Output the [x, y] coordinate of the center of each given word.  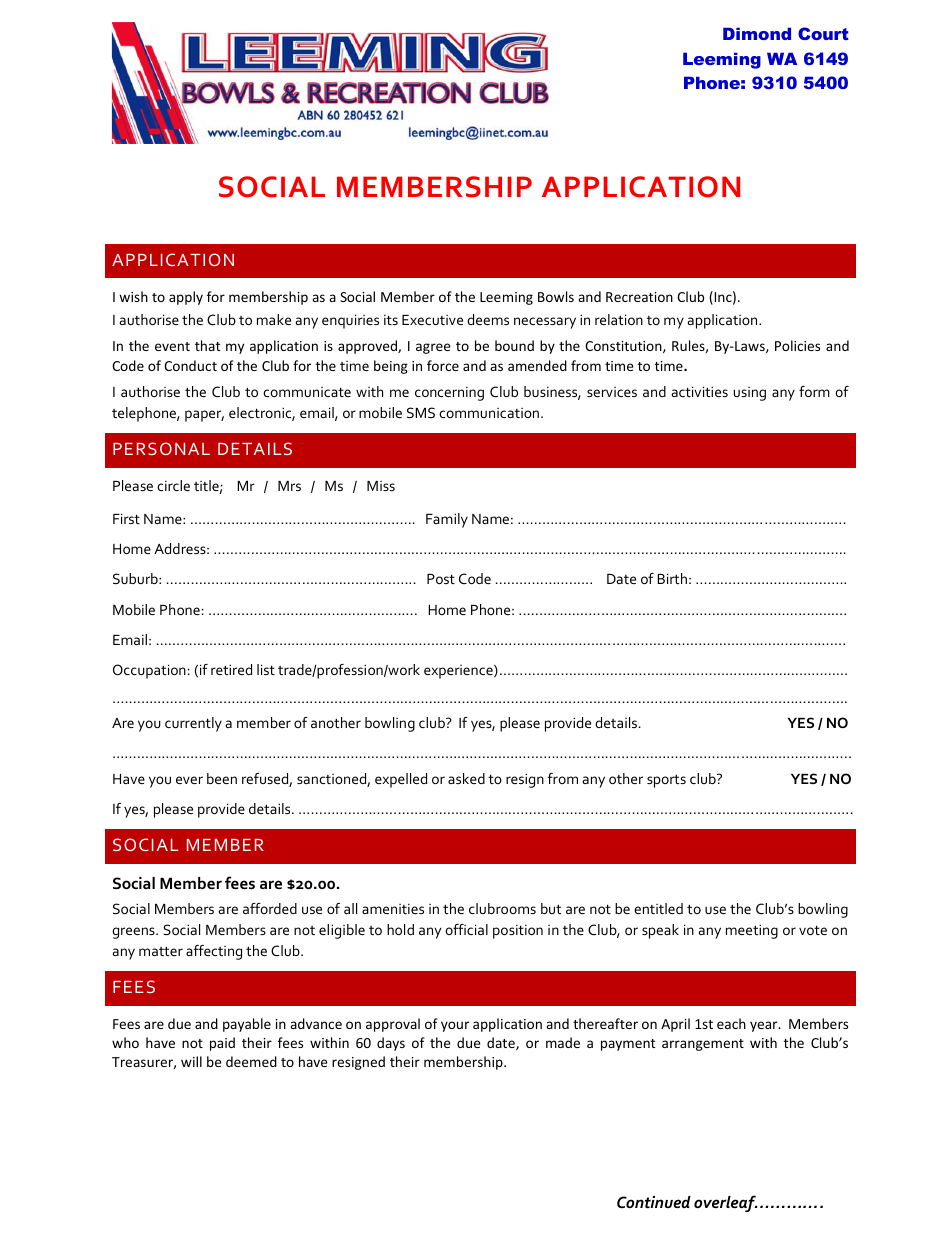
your [455, 1026]
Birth [672, 578]
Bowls [556, 296]
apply [186, 298]
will [191, 1061]
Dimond [757, 33]
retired [231, 669]
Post [441, 579]
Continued [654, 1202]
